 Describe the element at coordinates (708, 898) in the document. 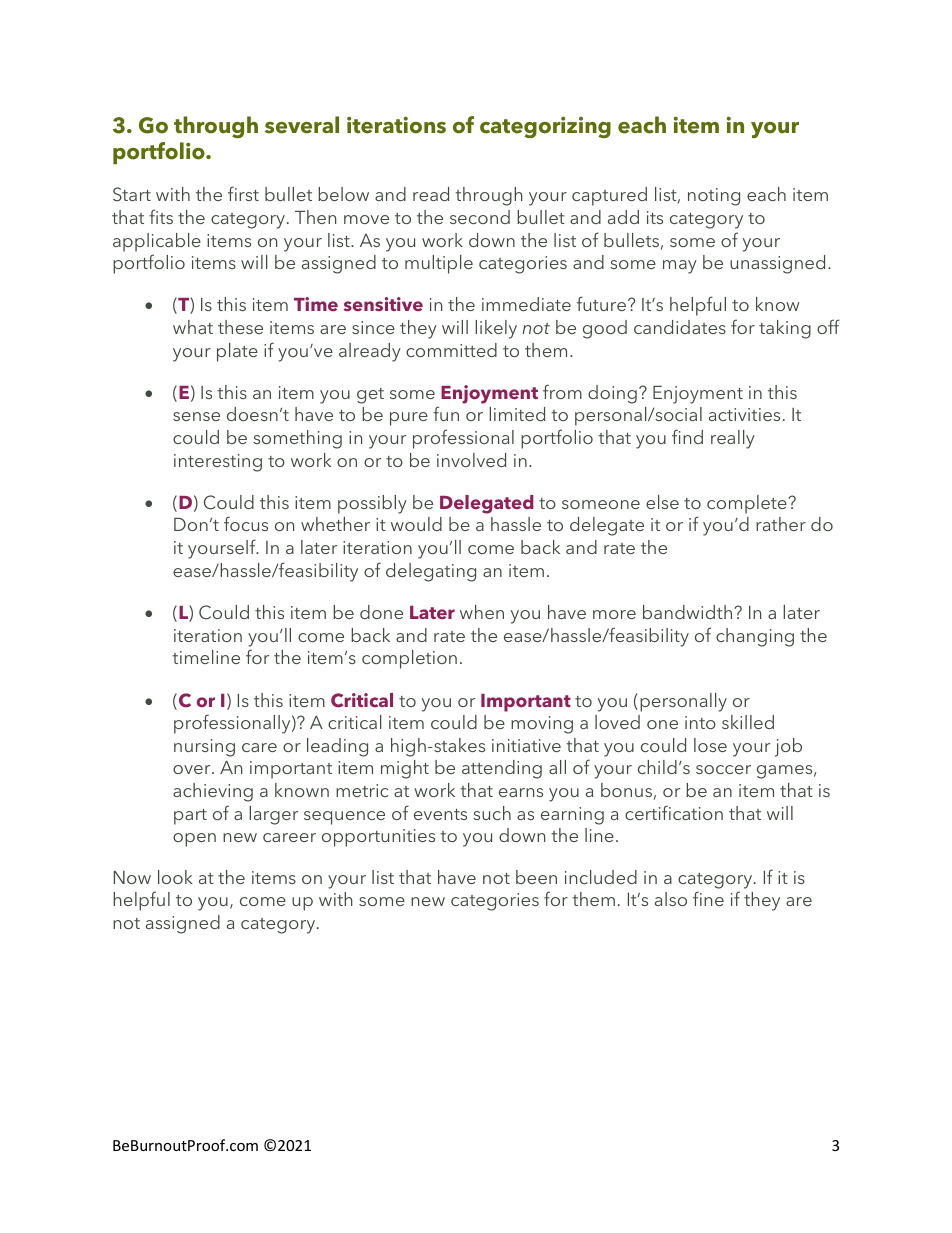

I see `fine` at that location.
